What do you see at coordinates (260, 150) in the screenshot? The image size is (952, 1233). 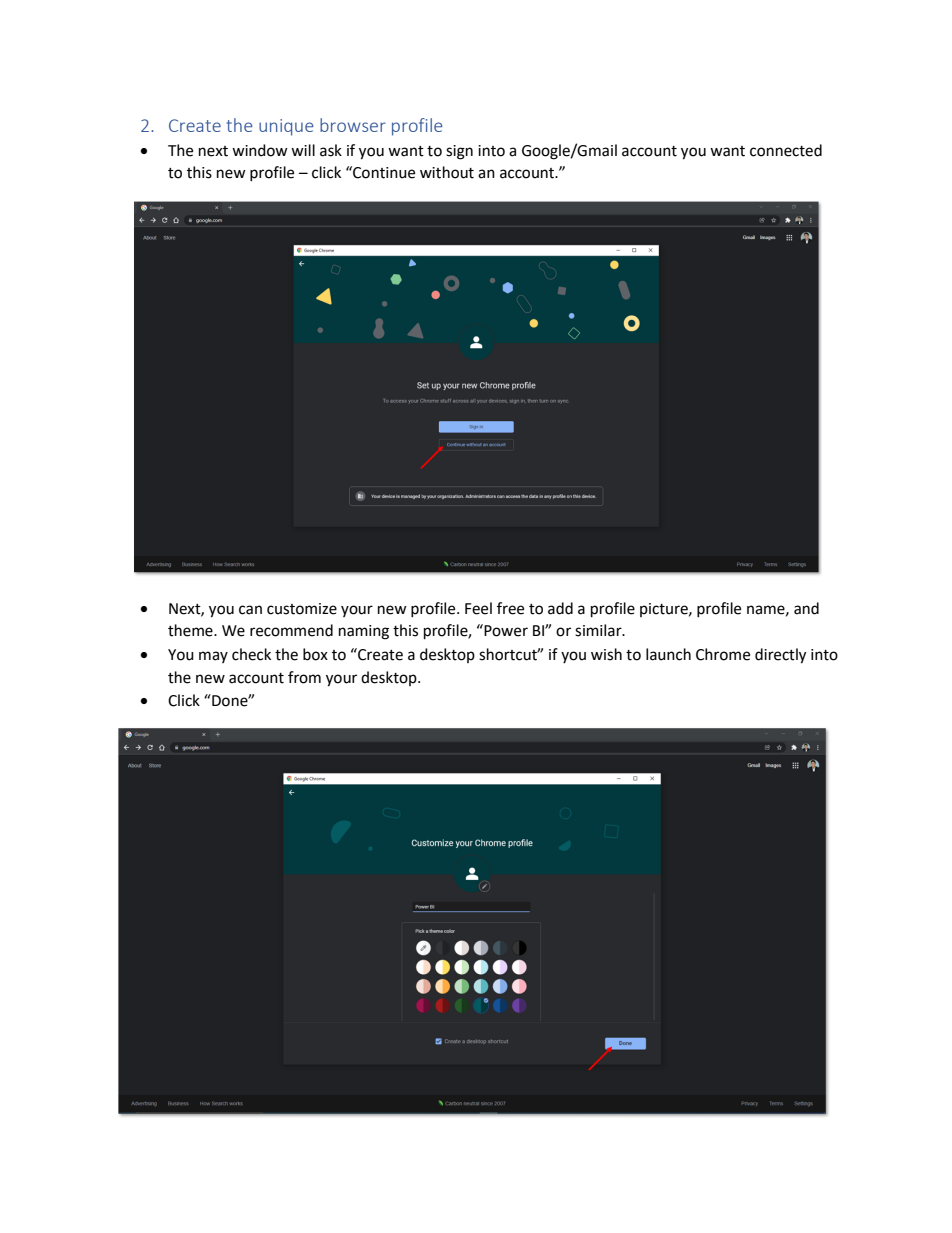 I see `window` at bounding box center [260, 150].
